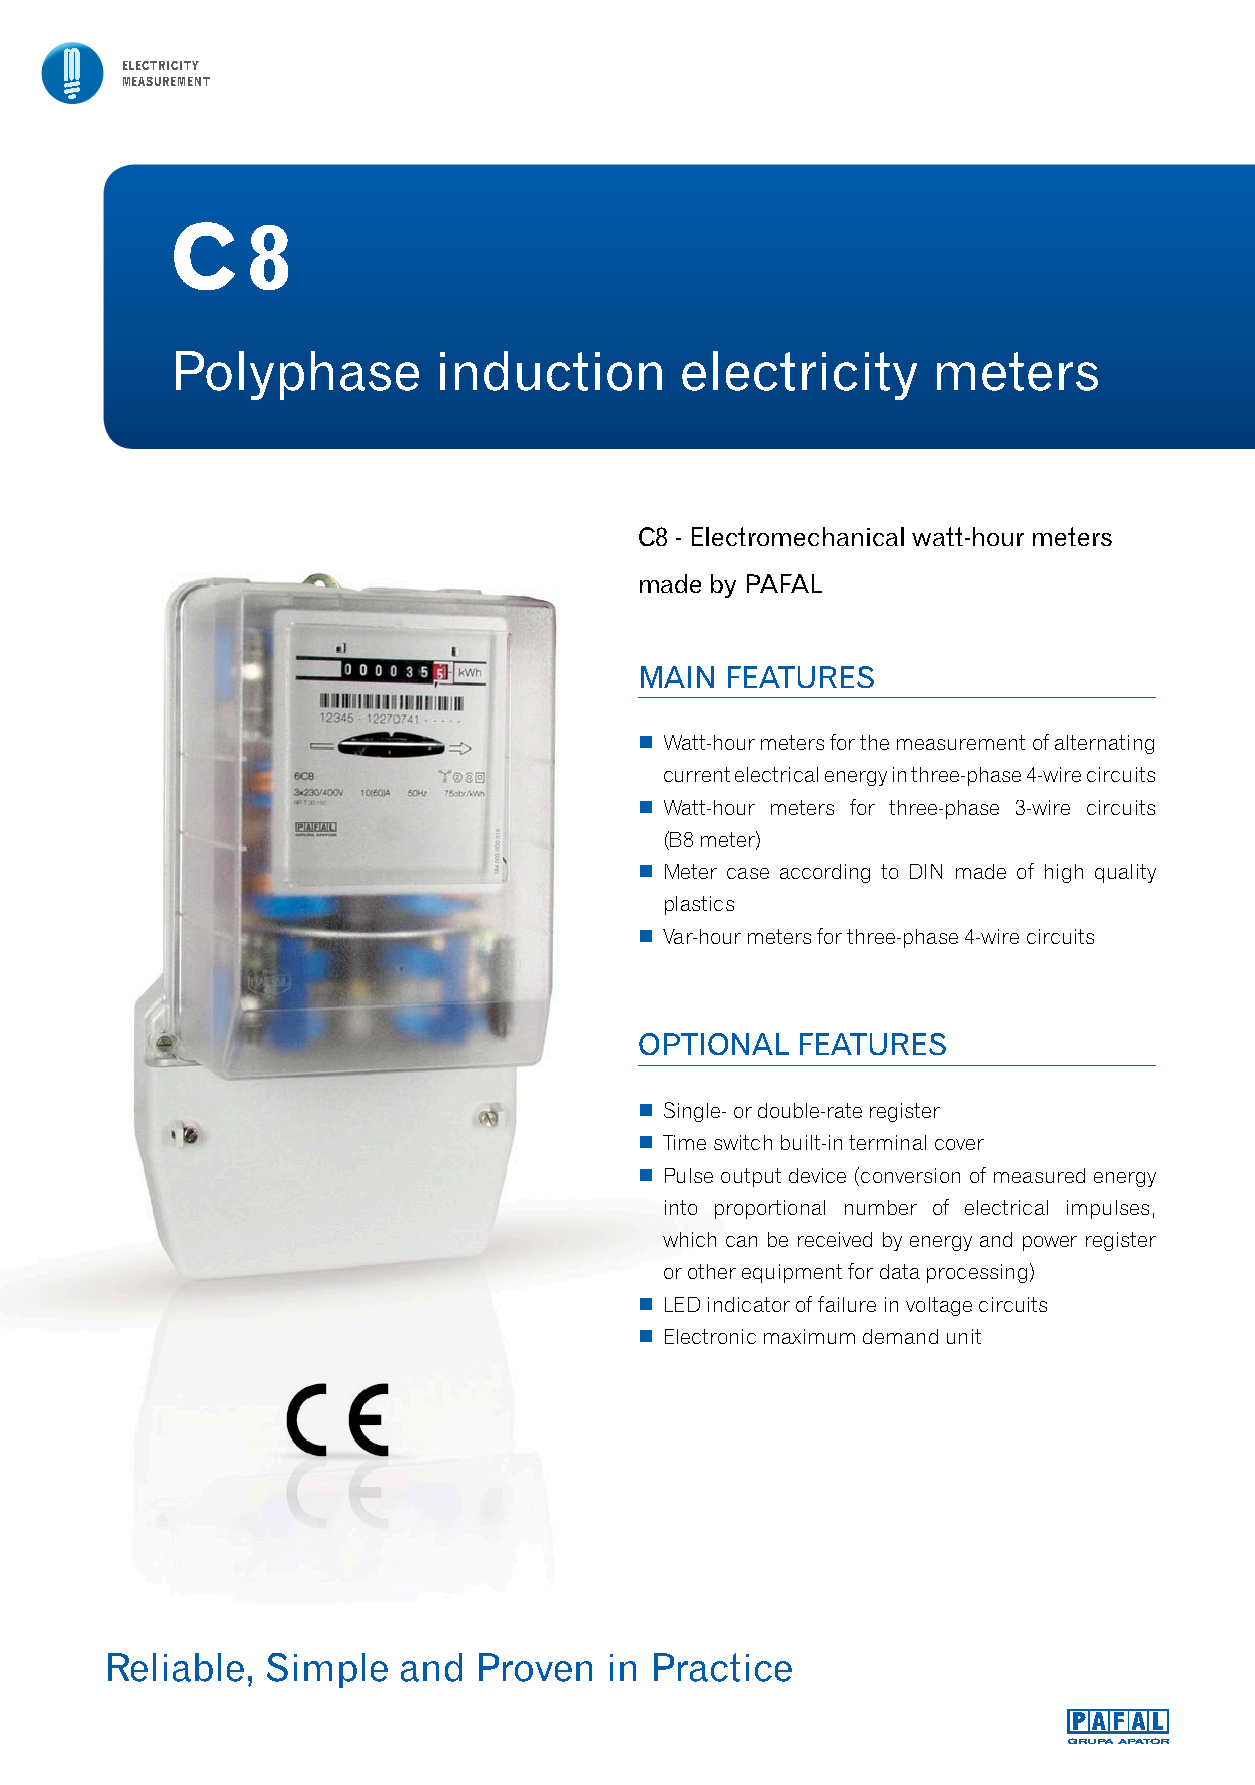 This page has width=1255, height=1785. What do you see at coordinates (1104, 744) in the page?
I see `alternating` at bounding box center [1104, 744].
